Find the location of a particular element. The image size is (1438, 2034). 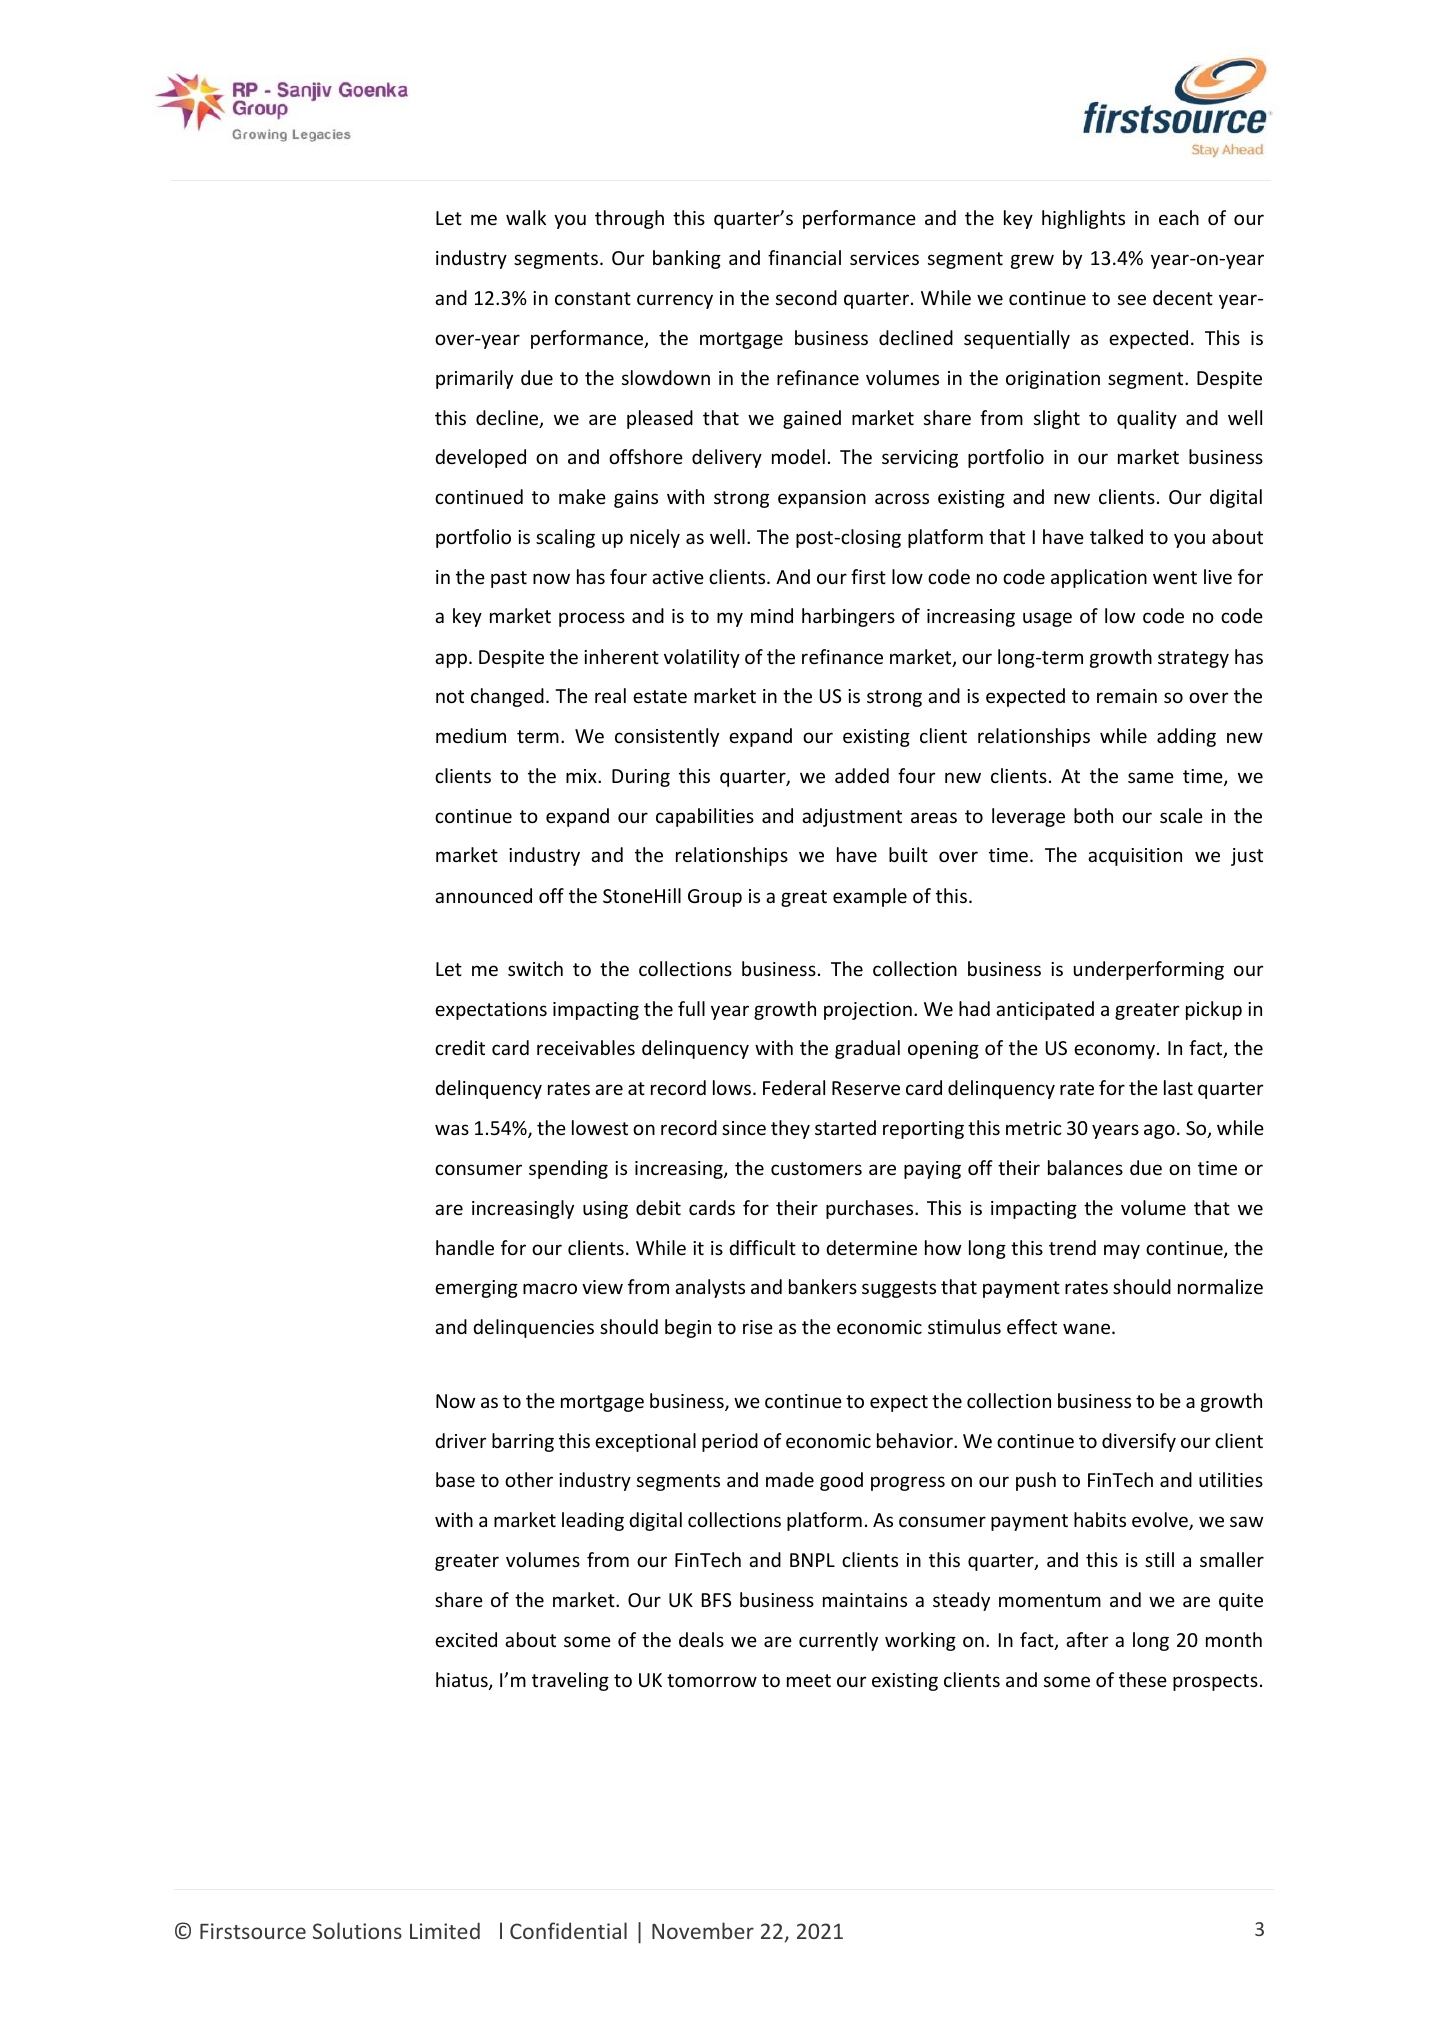

emerging is located at coordinates (476, 1289).
